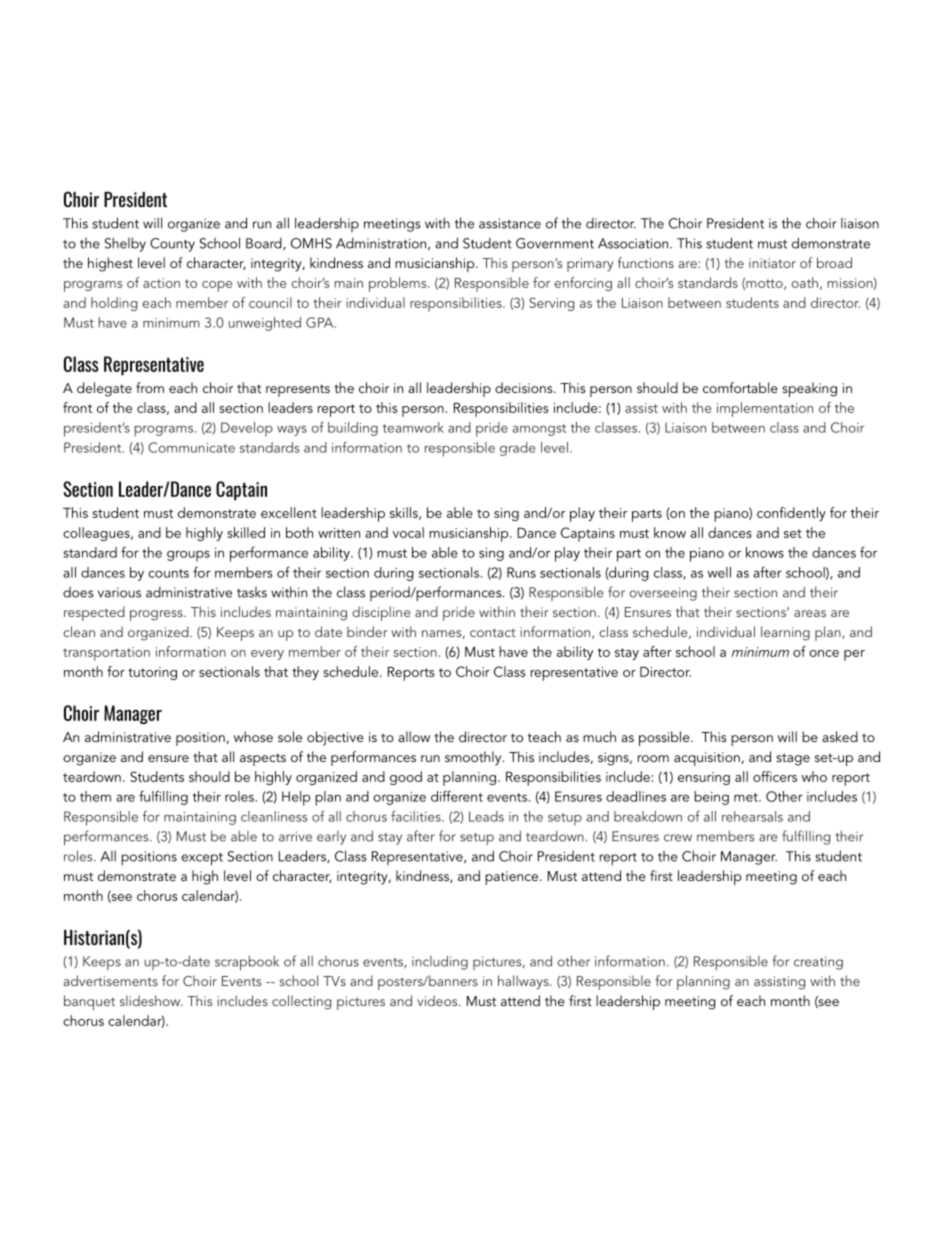 This image has height=1233, width=952. Describe the element at coordinates (440, 962) in the image. I see `including` at that location.
